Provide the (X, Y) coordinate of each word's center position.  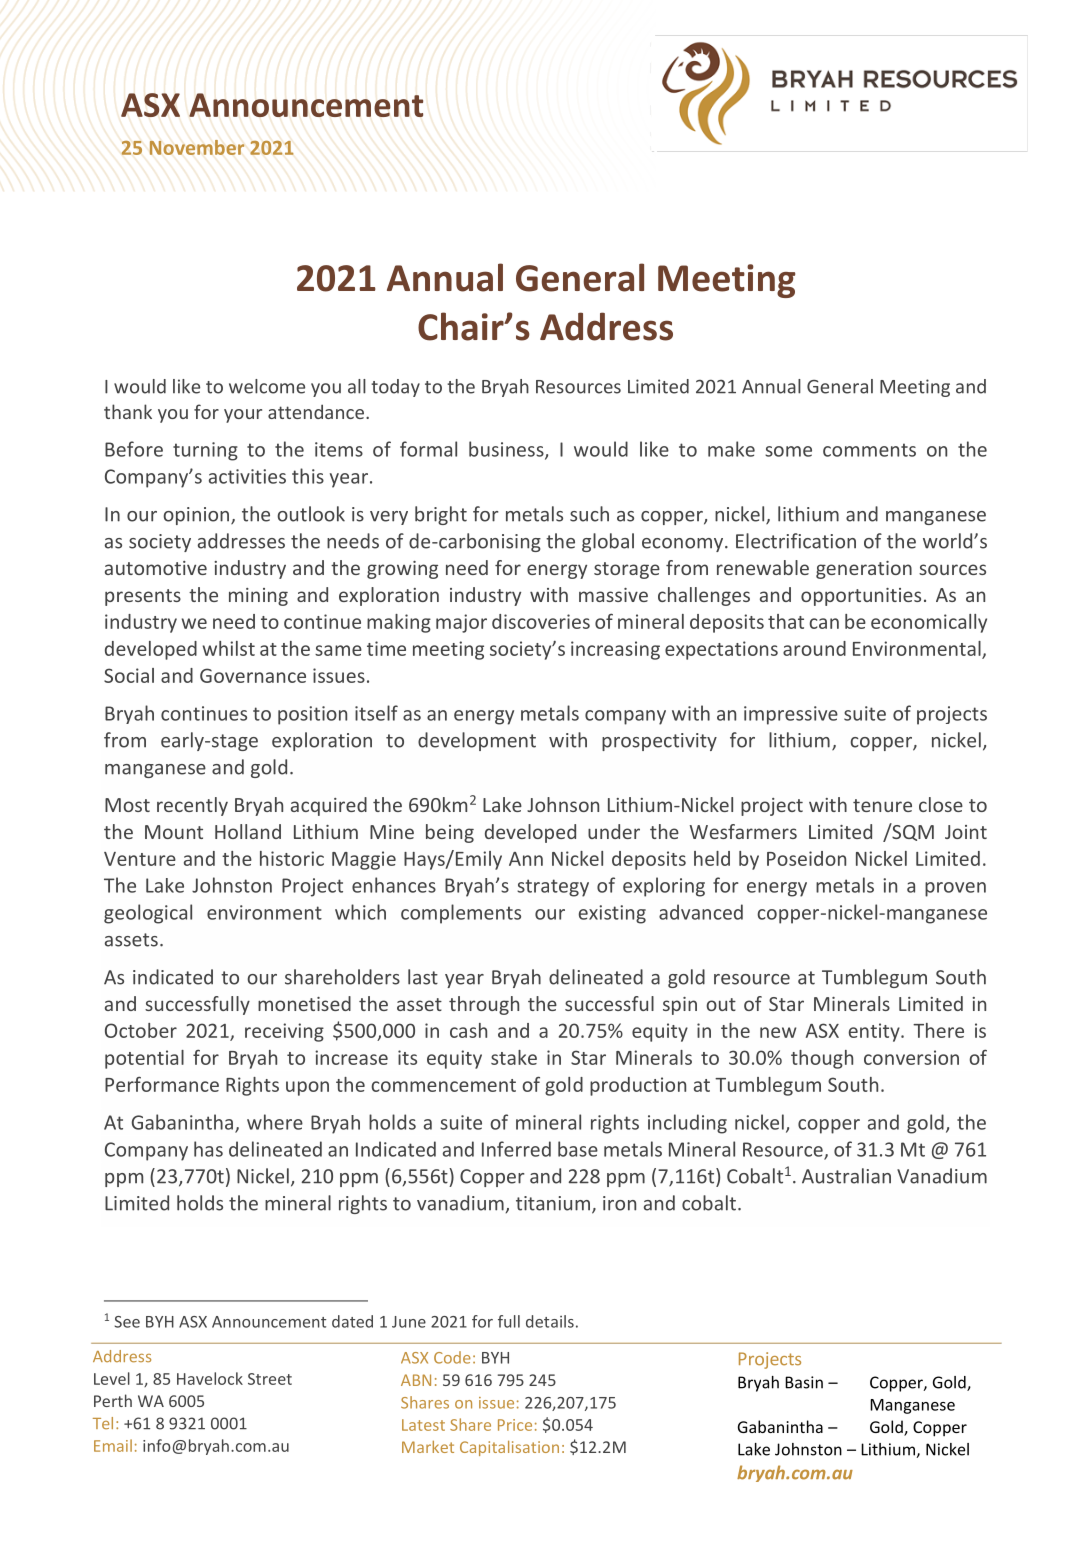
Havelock (210, 1378)
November (197, 147)
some (788, 451)
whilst (228, 648)
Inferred (516, 1149)
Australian (846, 1176)
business (507, 450)
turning (205, 451)
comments (869, 450)
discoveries (541, 621)
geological (148, 914)
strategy (553, 888)
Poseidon (806, 858)
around (814, 648)
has (208, 1149)
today (395, 388)
